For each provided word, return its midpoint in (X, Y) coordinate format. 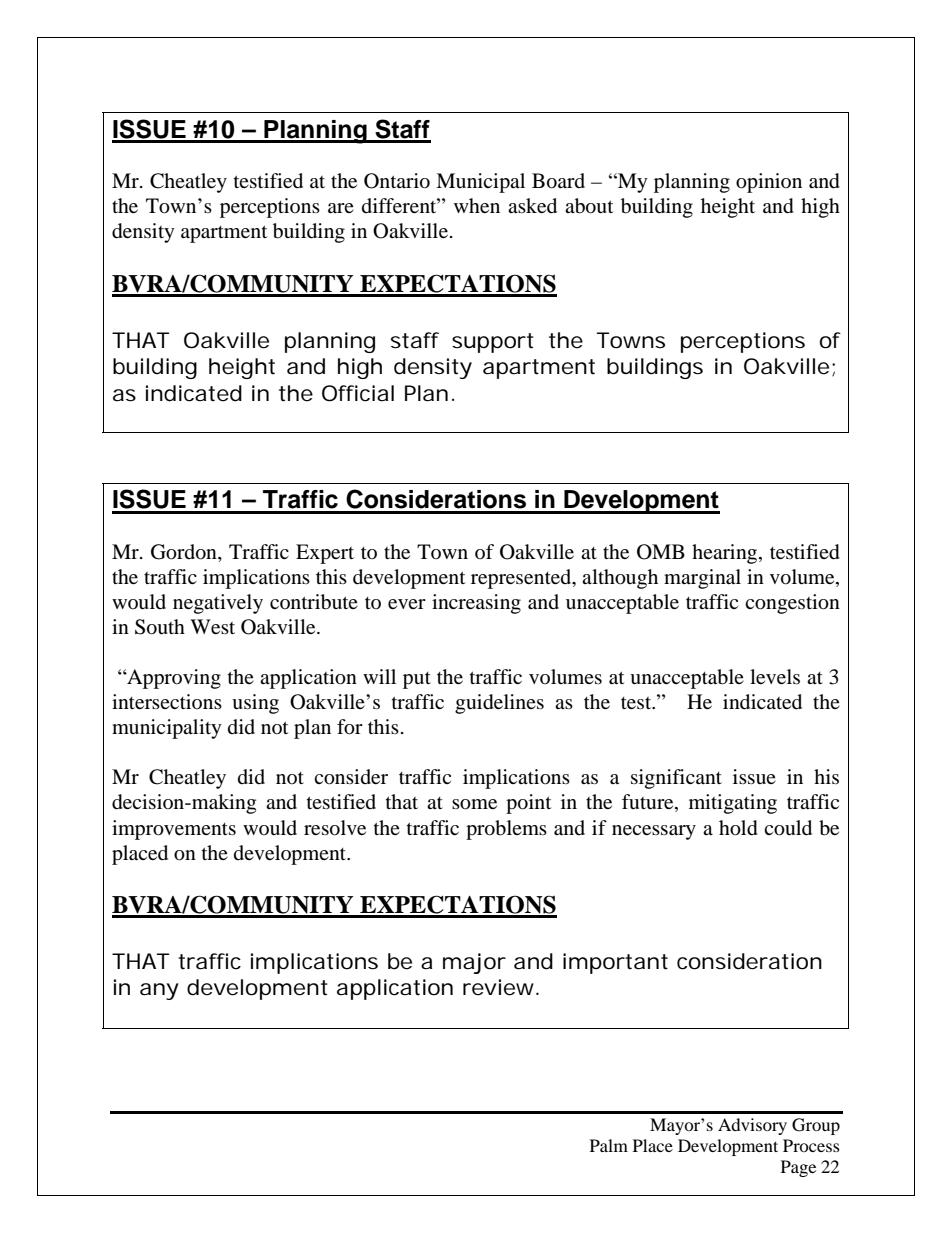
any (159, 991)
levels (775, 676)
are (341, 208)
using (255, 704)
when (477, 205)
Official (358, 393)
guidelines (499, 704)
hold (738, 828)
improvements (174, 830)
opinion (769, 183)
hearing (726, 554)
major (474, 963)
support (493, 343)
